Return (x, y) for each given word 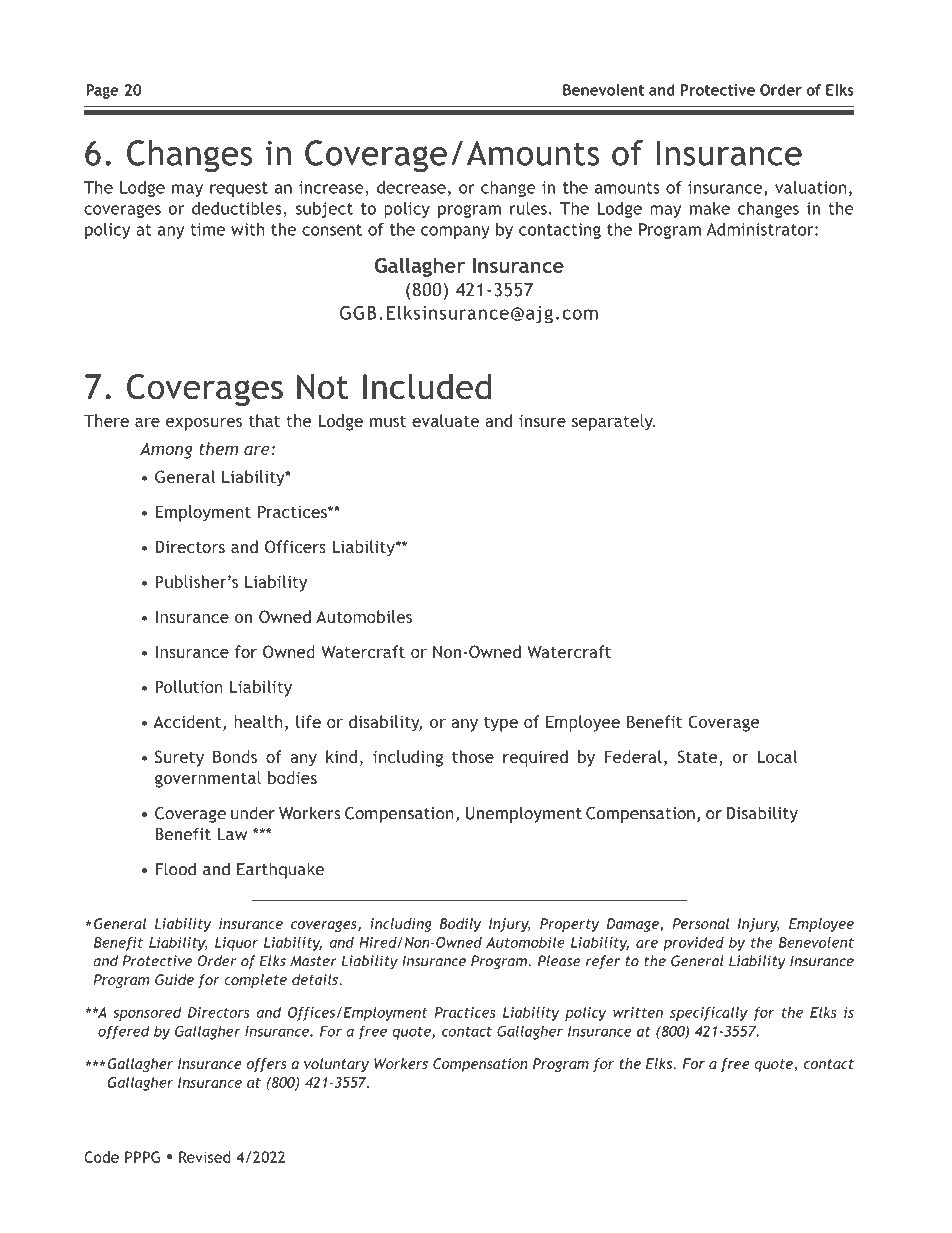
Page (102, 91)
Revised (204, 1157)
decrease (411, 187)
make (710, 208)
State (698, 758)
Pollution (189, 686)
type (501, 724)
